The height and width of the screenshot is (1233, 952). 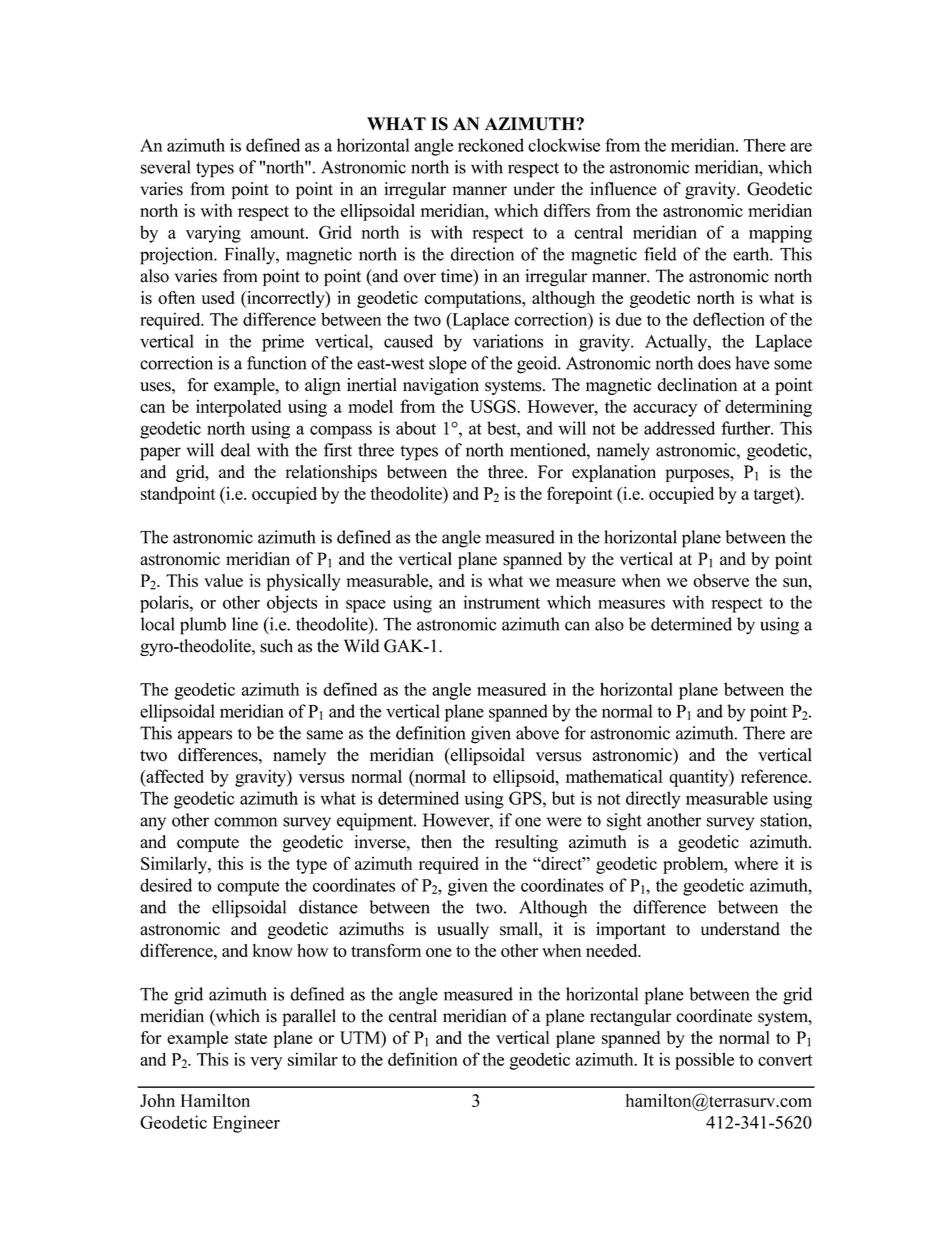 I want to click on Engineer, so click(x=246, y=1124).
